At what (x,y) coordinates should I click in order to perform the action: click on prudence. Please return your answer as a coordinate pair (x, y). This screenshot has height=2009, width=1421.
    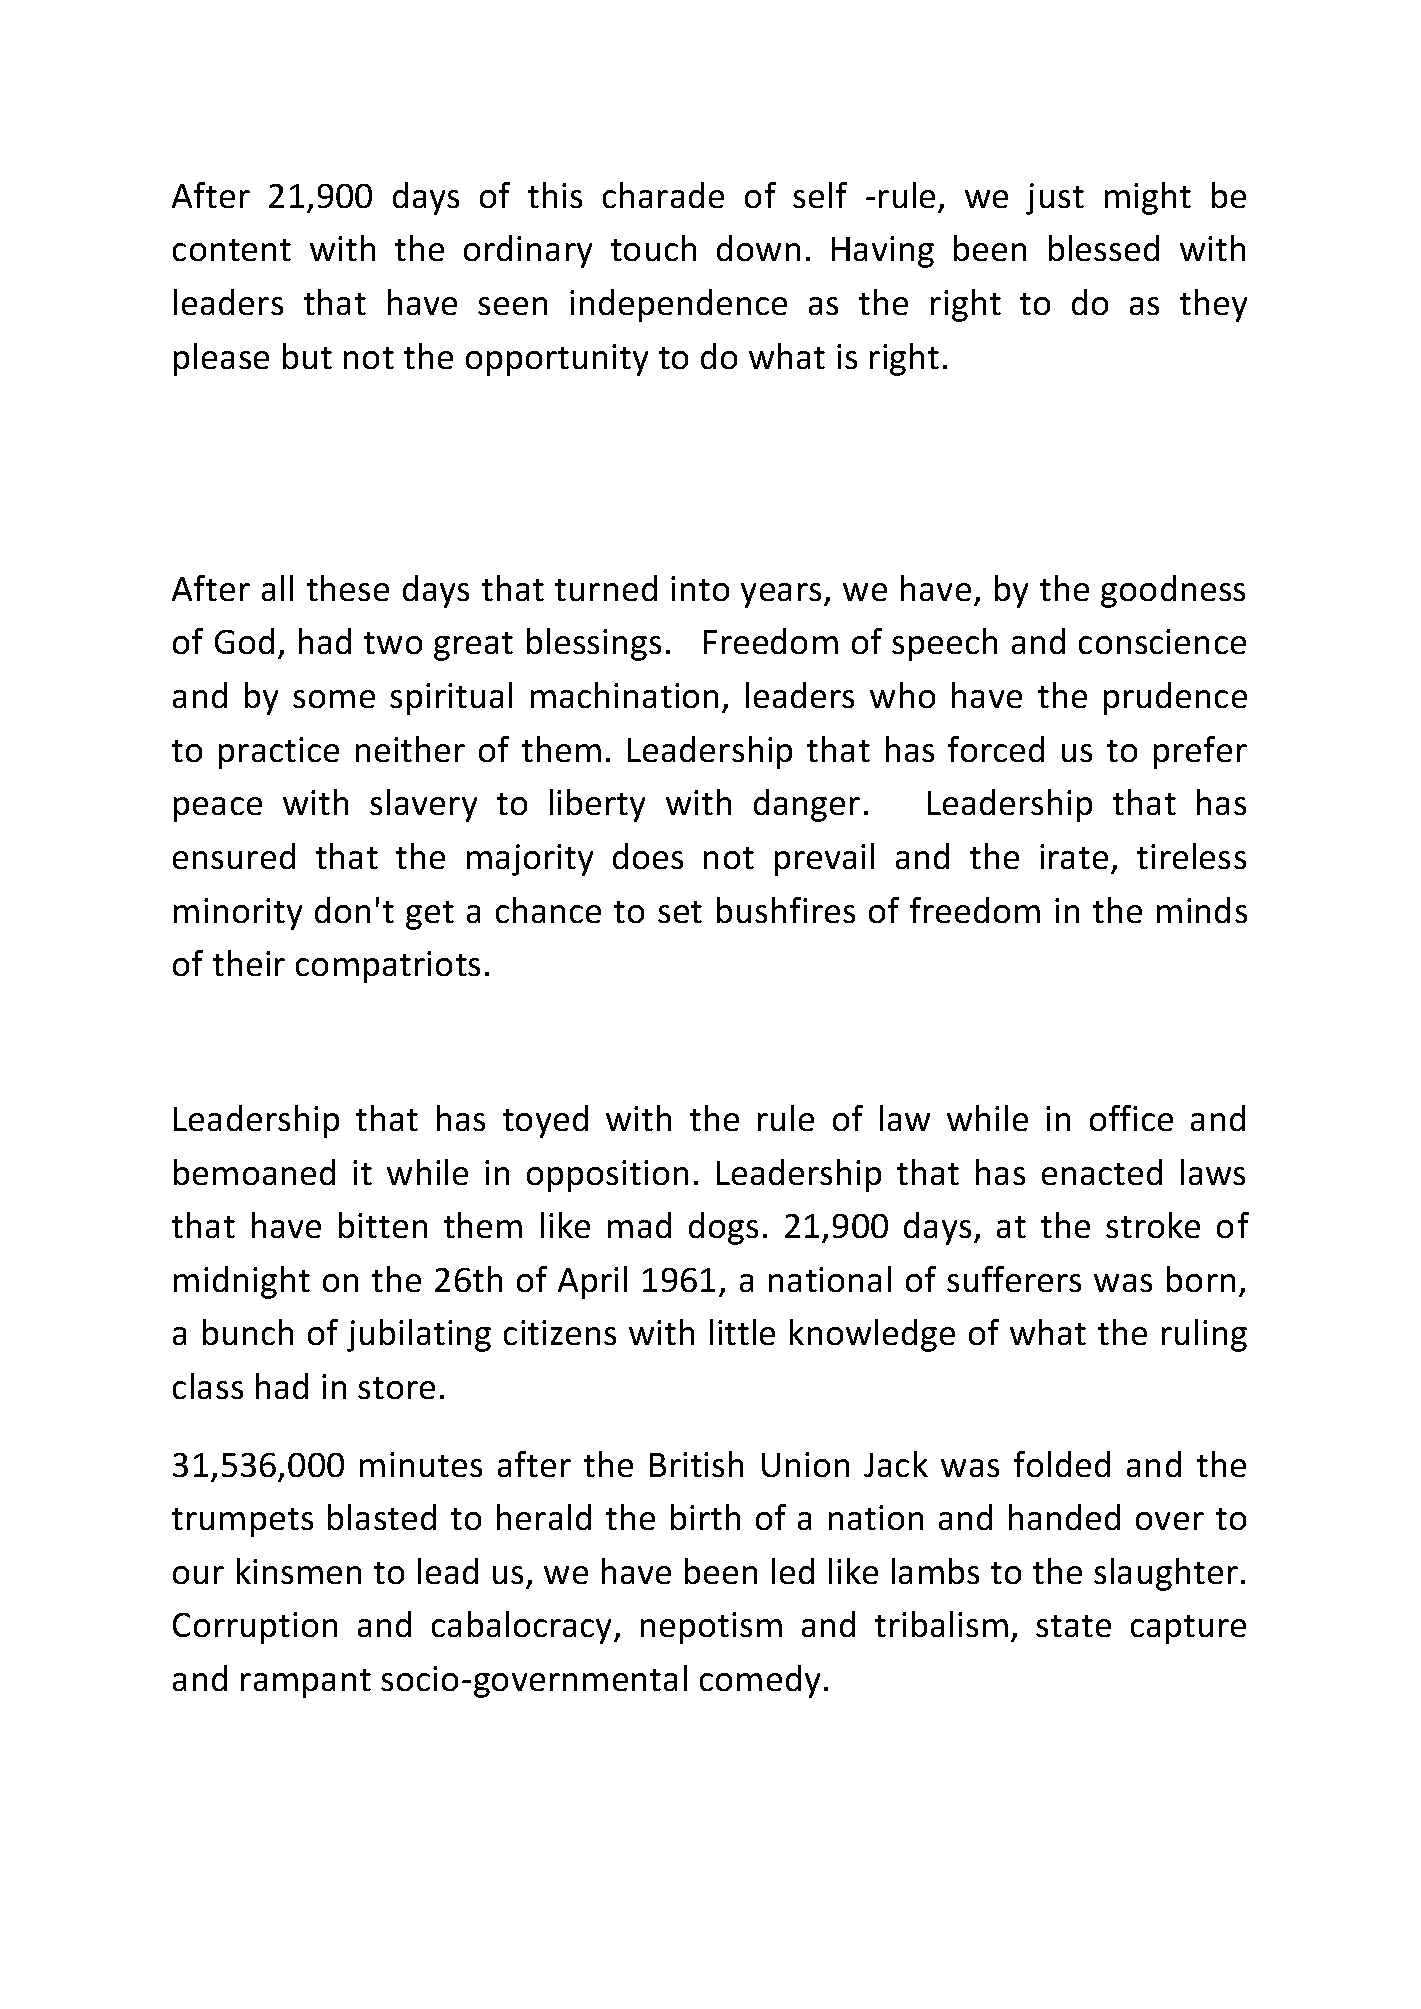
    Looking at the image, I should click on (1175, 698).
